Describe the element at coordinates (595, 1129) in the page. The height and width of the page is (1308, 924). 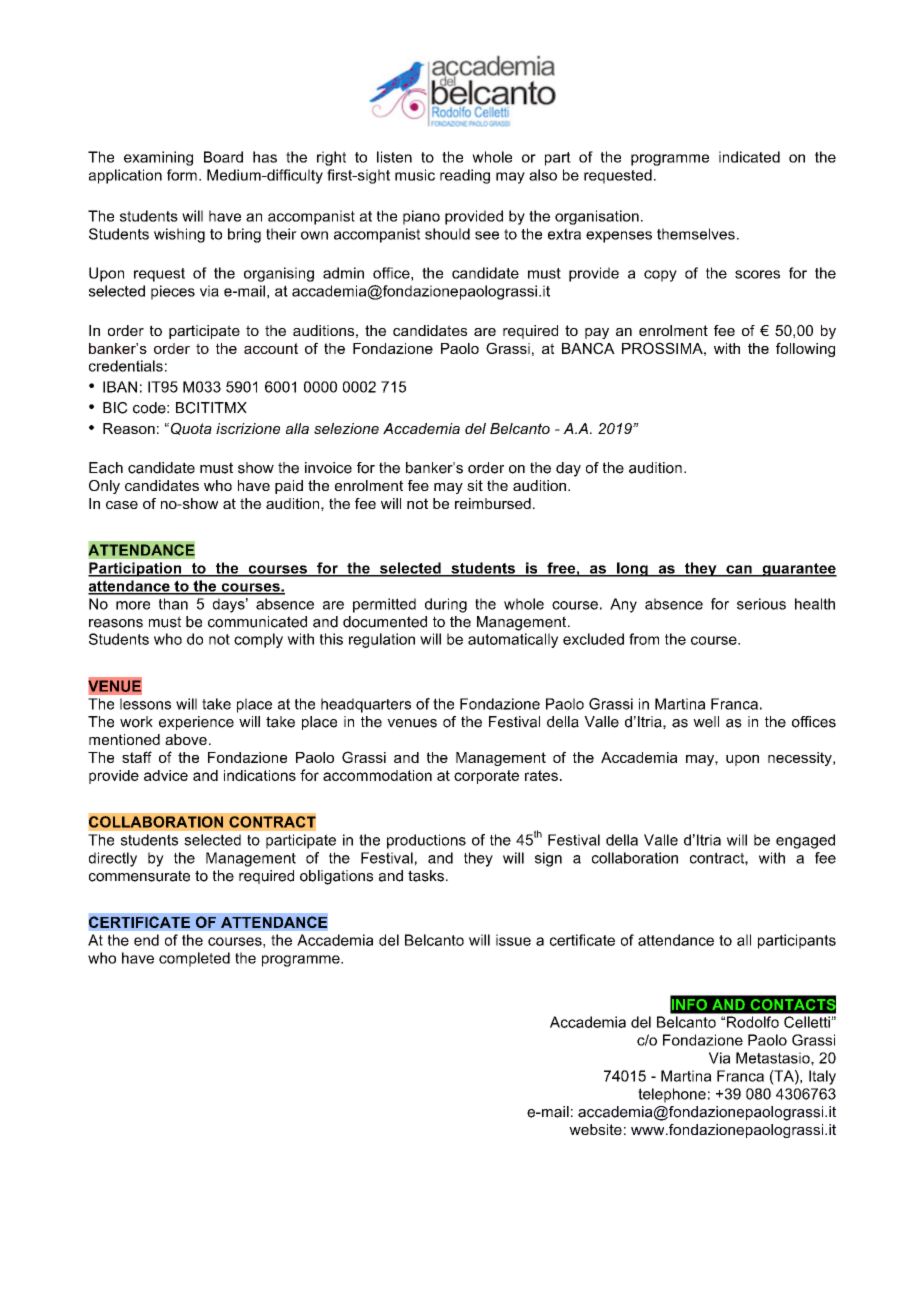
I see `website` at that location.
